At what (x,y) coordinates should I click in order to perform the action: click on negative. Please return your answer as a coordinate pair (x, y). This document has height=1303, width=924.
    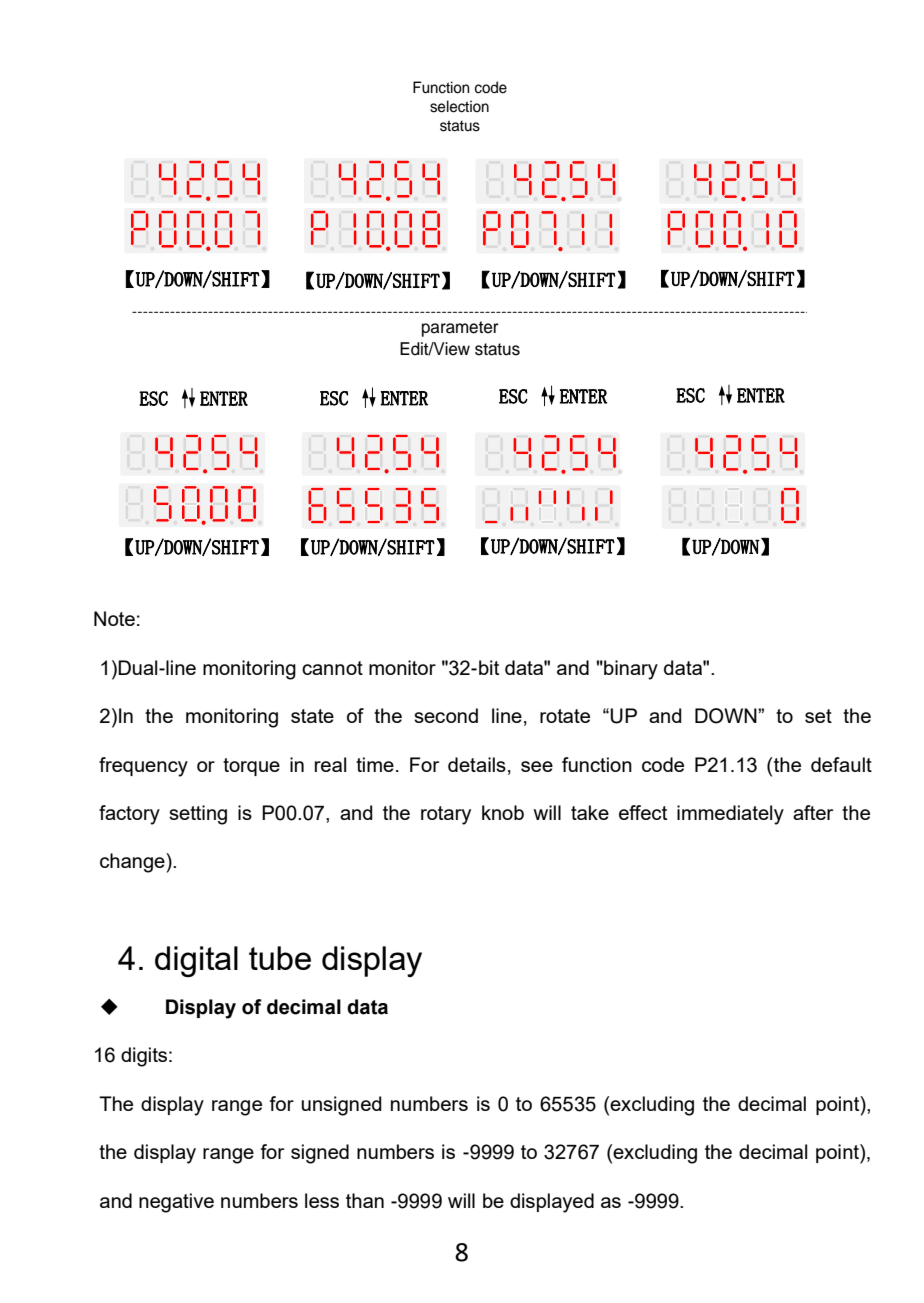
    Looking at the image, I should click on (176, 1203).
